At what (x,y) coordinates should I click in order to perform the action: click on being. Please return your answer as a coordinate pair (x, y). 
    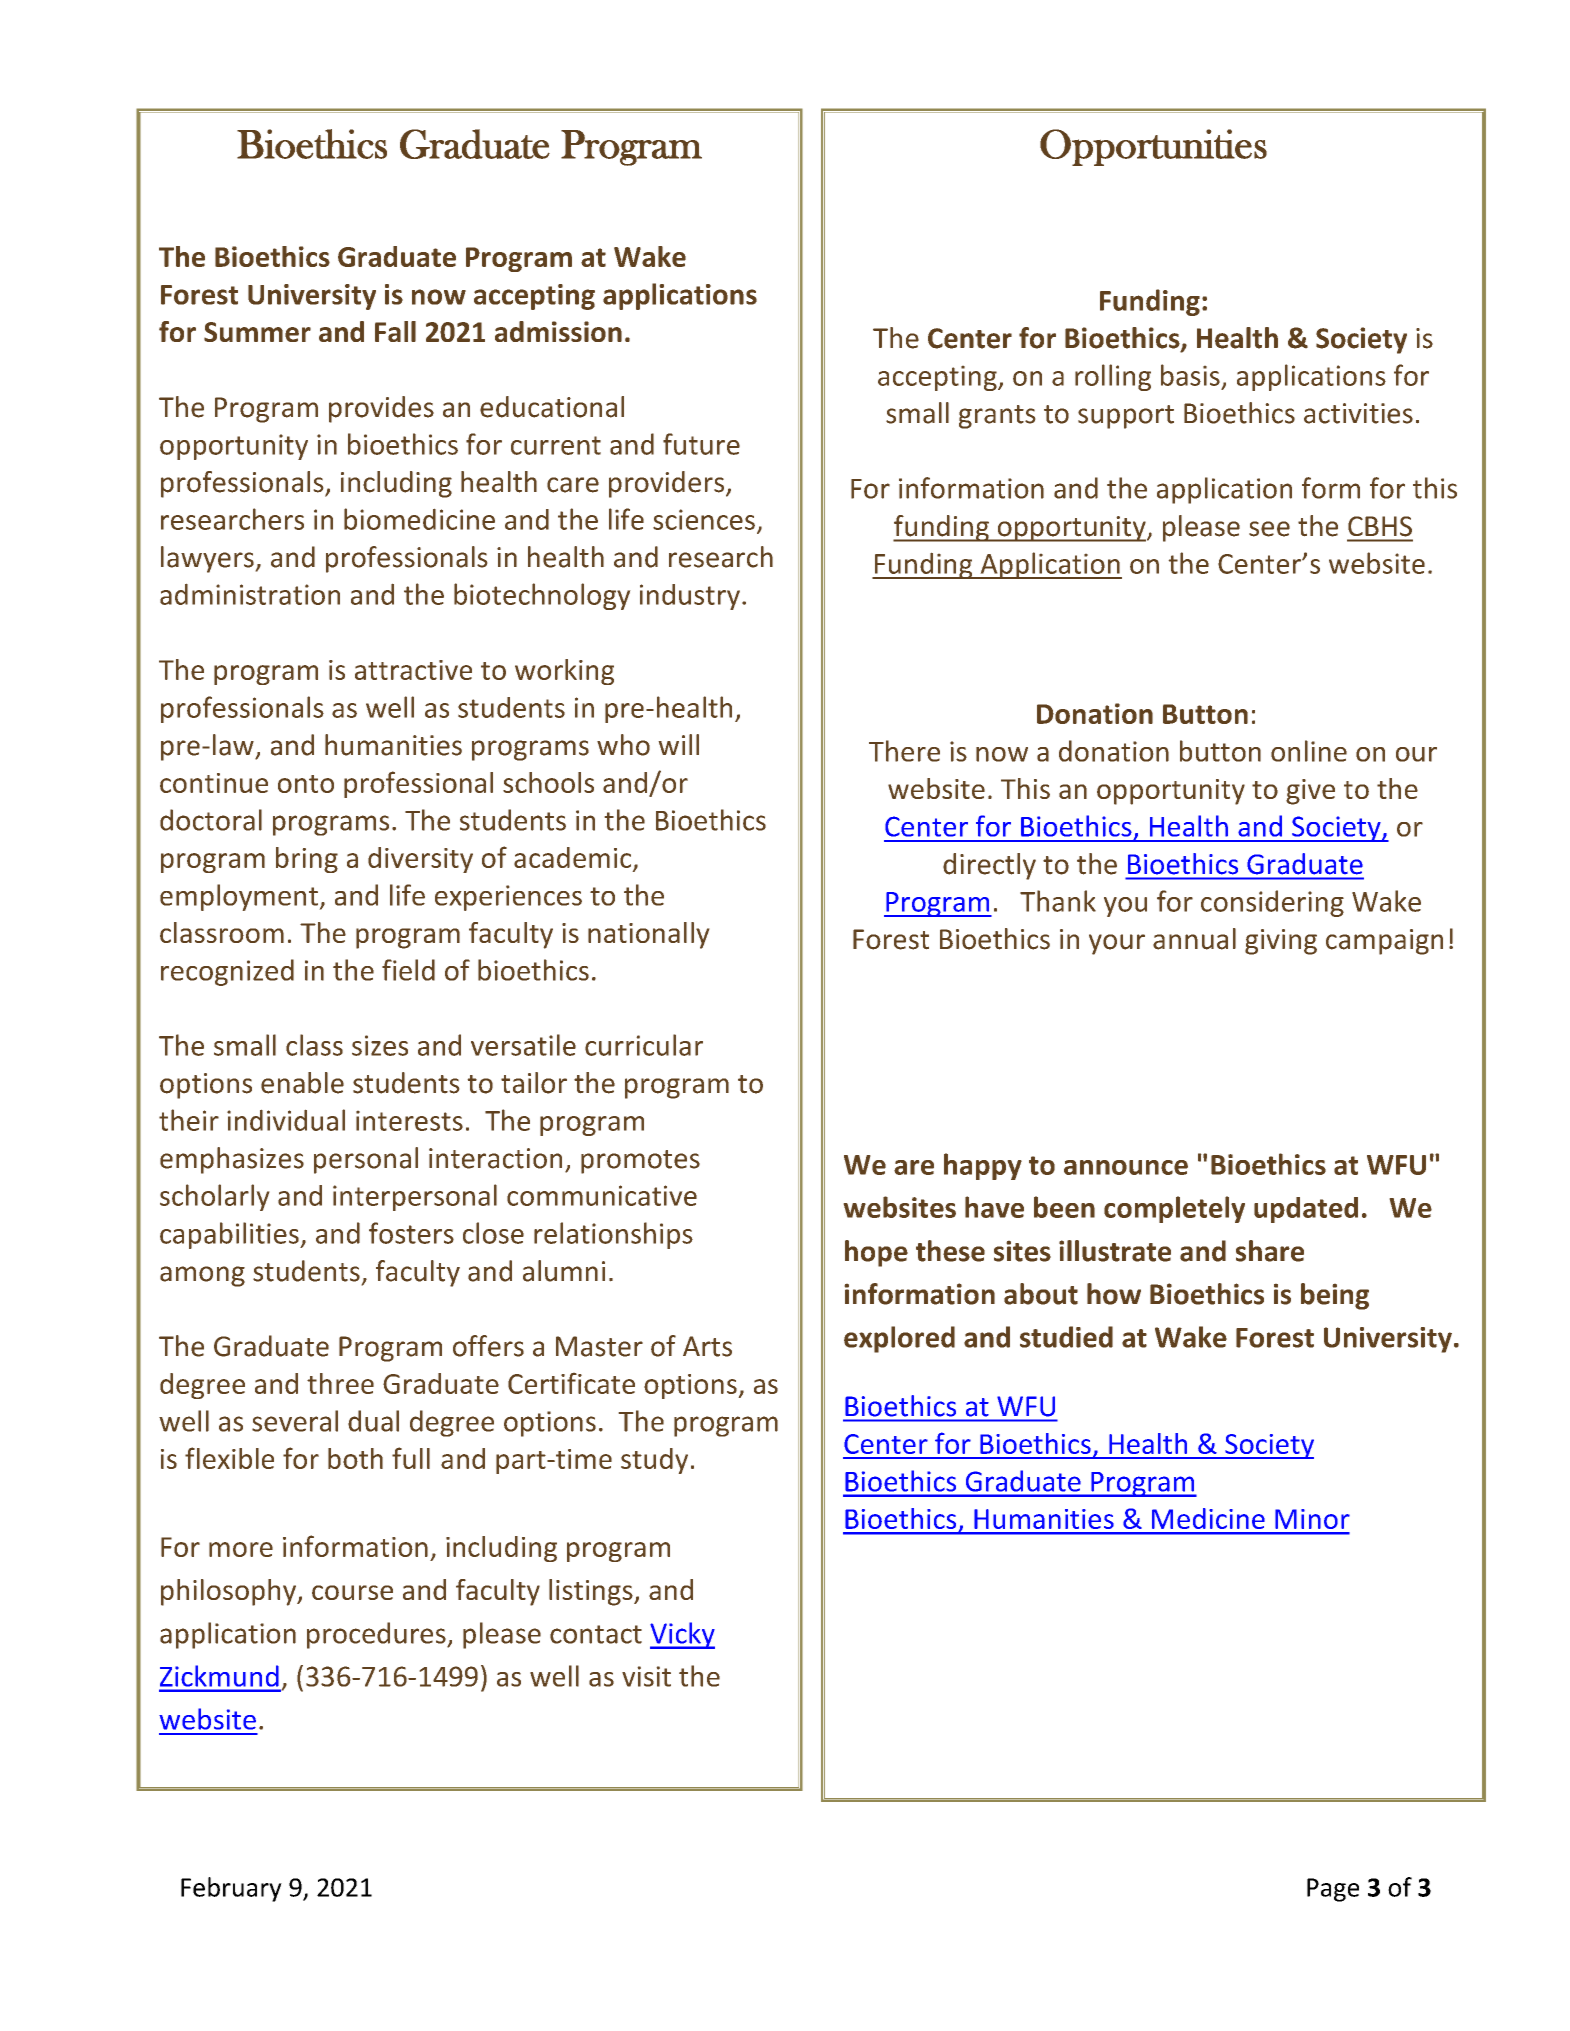
    Looking at the image, I should click on (1335, 1296).
